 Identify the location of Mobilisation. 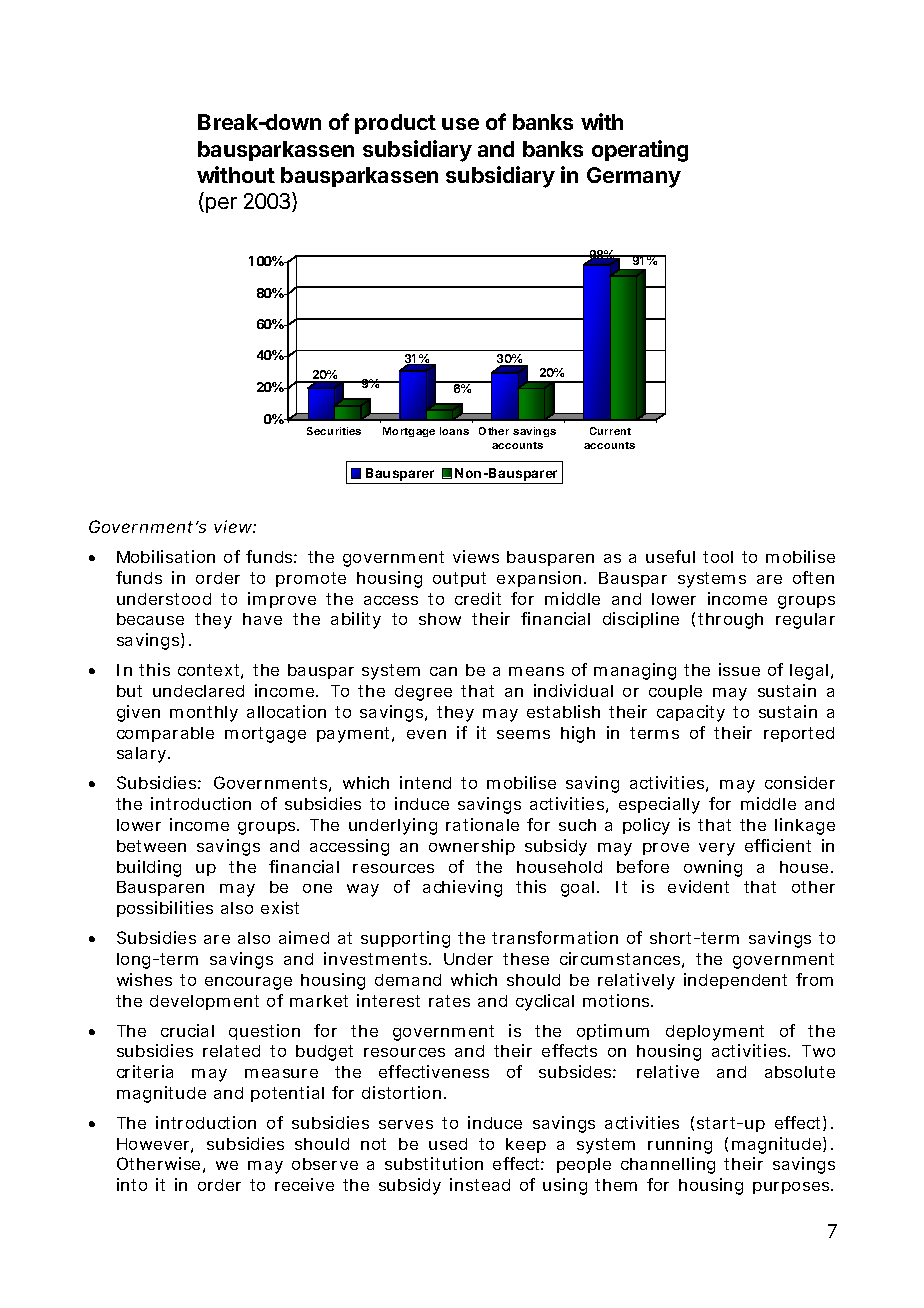
(166, 556).
